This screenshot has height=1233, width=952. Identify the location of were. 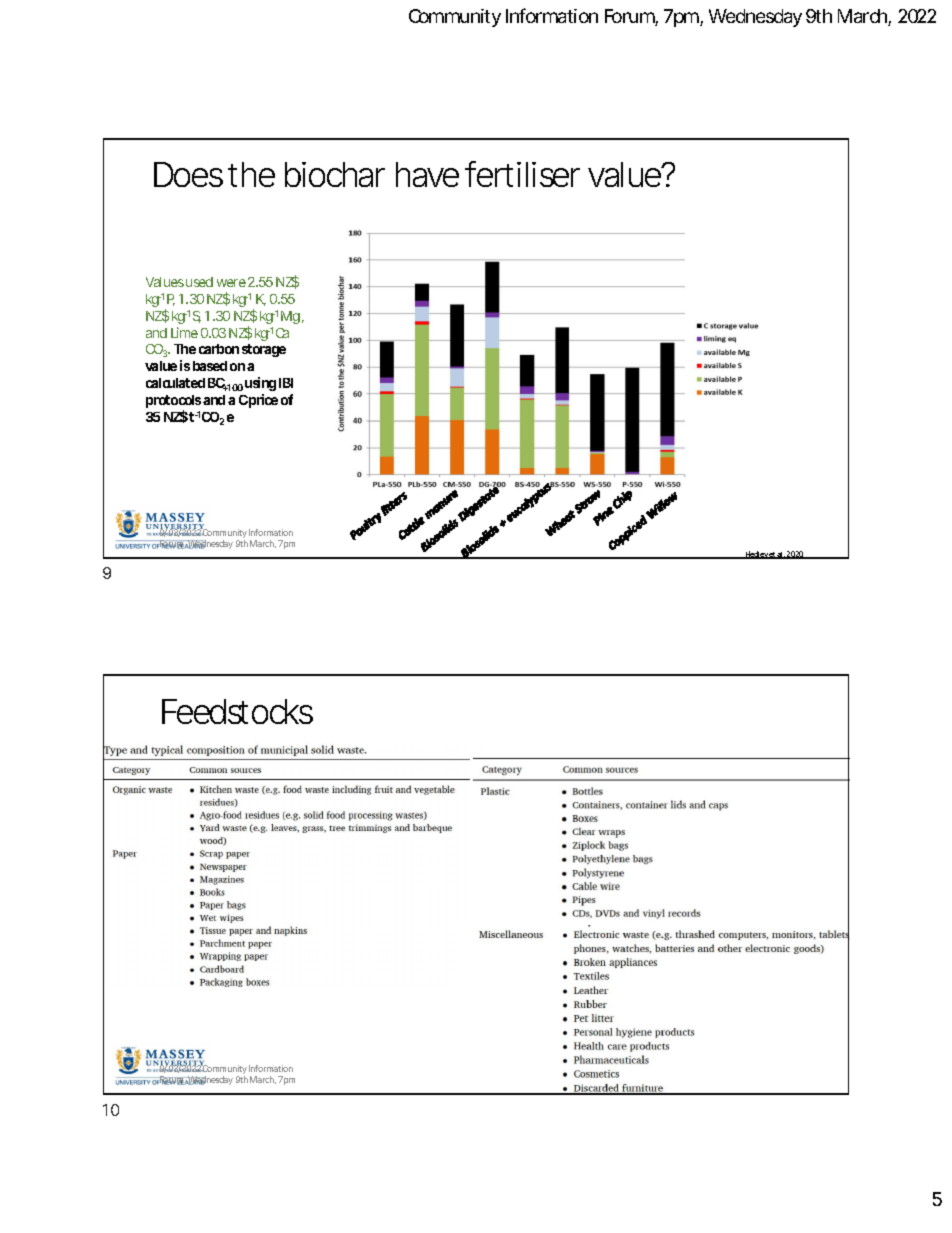
(231, 283).
